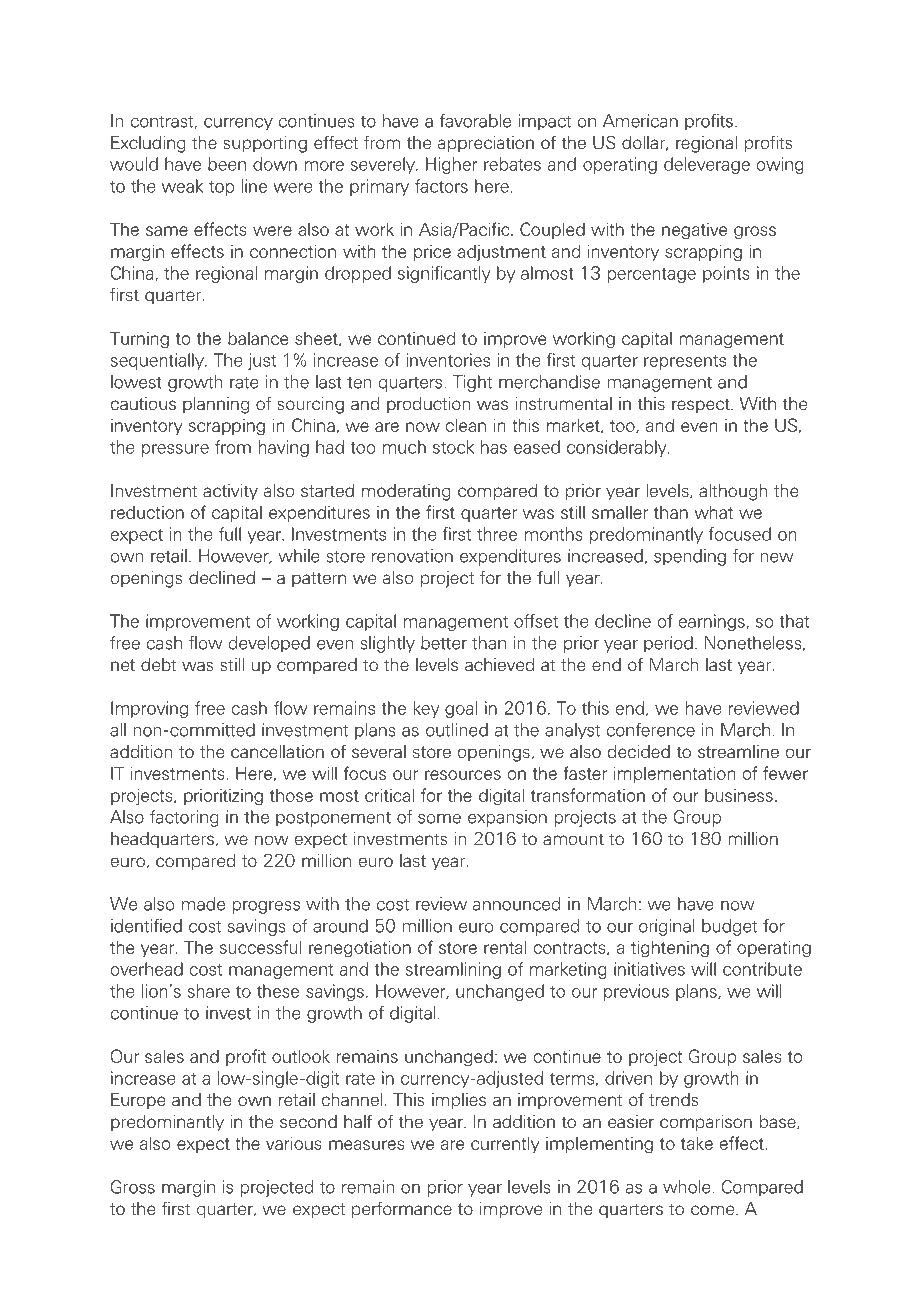  I want to click on business, so click(739, 795).
